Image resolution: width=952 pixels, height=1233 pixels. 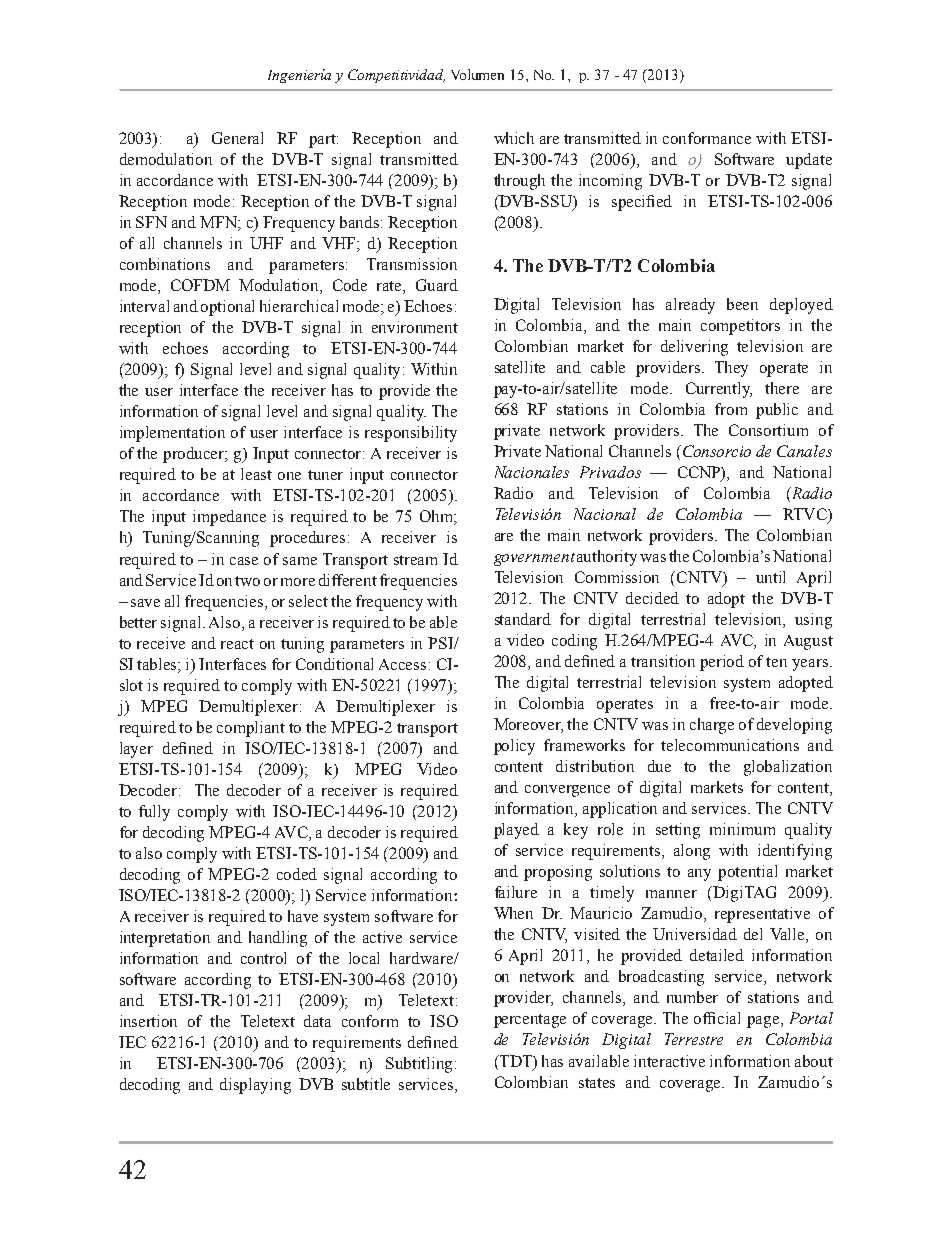 What do you see at coordinates (229, 518) in the screenshot?
I see `impedance` at bounding box center [229, 518].
